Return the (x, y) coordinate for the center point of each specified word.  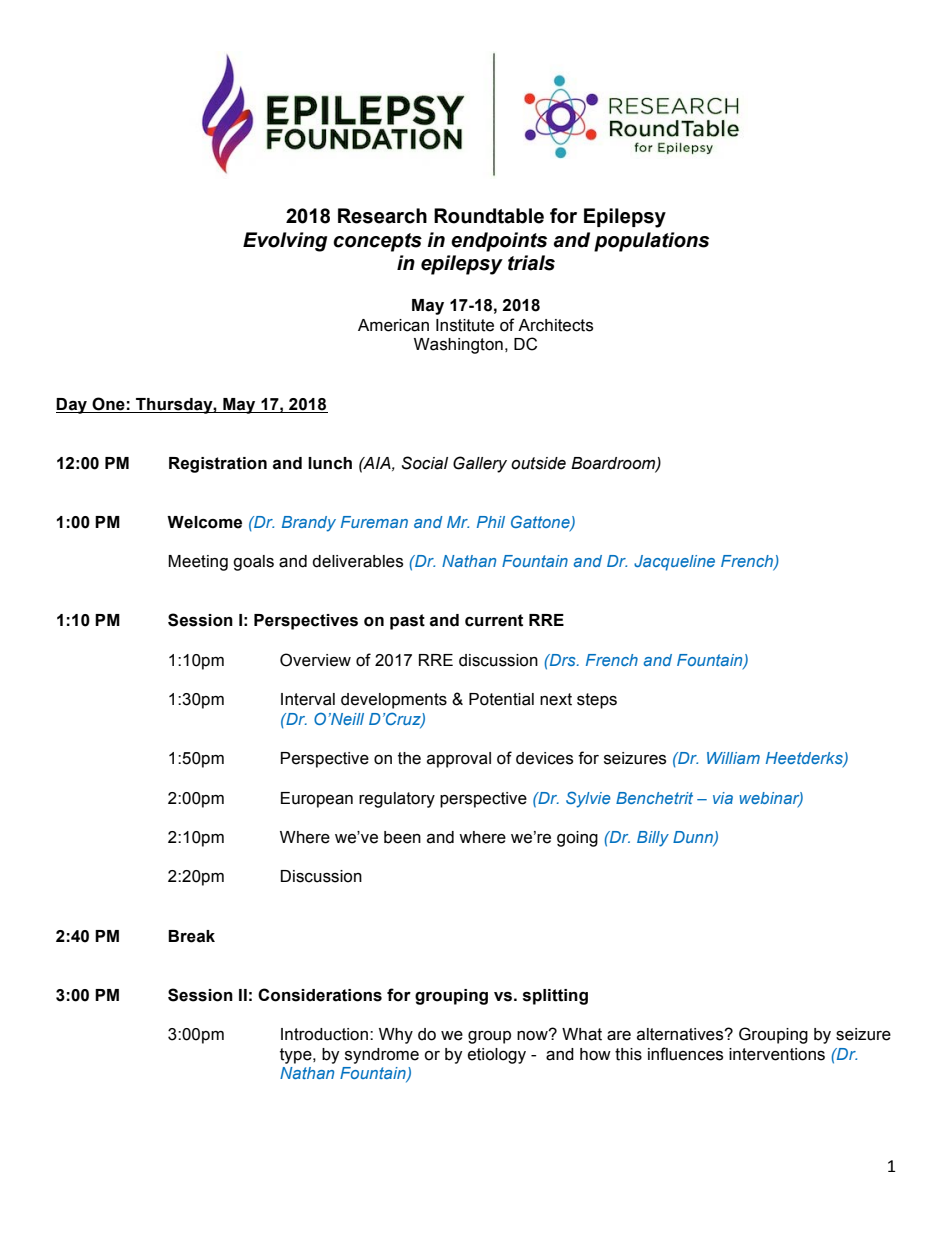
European (317, 800)
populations (651, 242)
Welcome (204, 522)
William (733, 758)
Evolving (285, 242)
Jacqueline (674, 563)
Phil (491, 522)
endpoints (499, 242)
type (297, 1056)
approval (459, 760)
